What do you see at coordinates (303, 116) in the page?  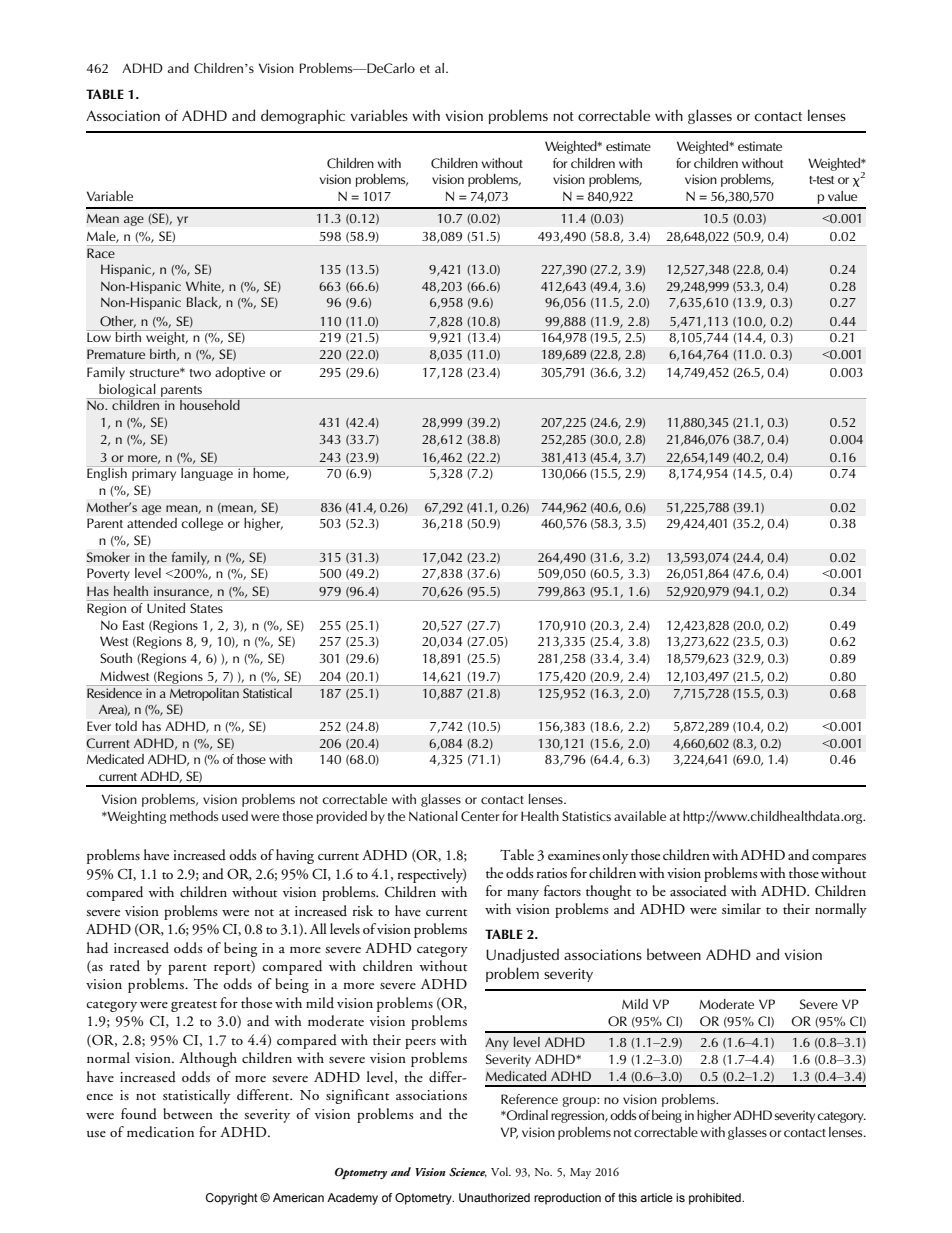 I see `demographic` at bounding box center [303, 116].
